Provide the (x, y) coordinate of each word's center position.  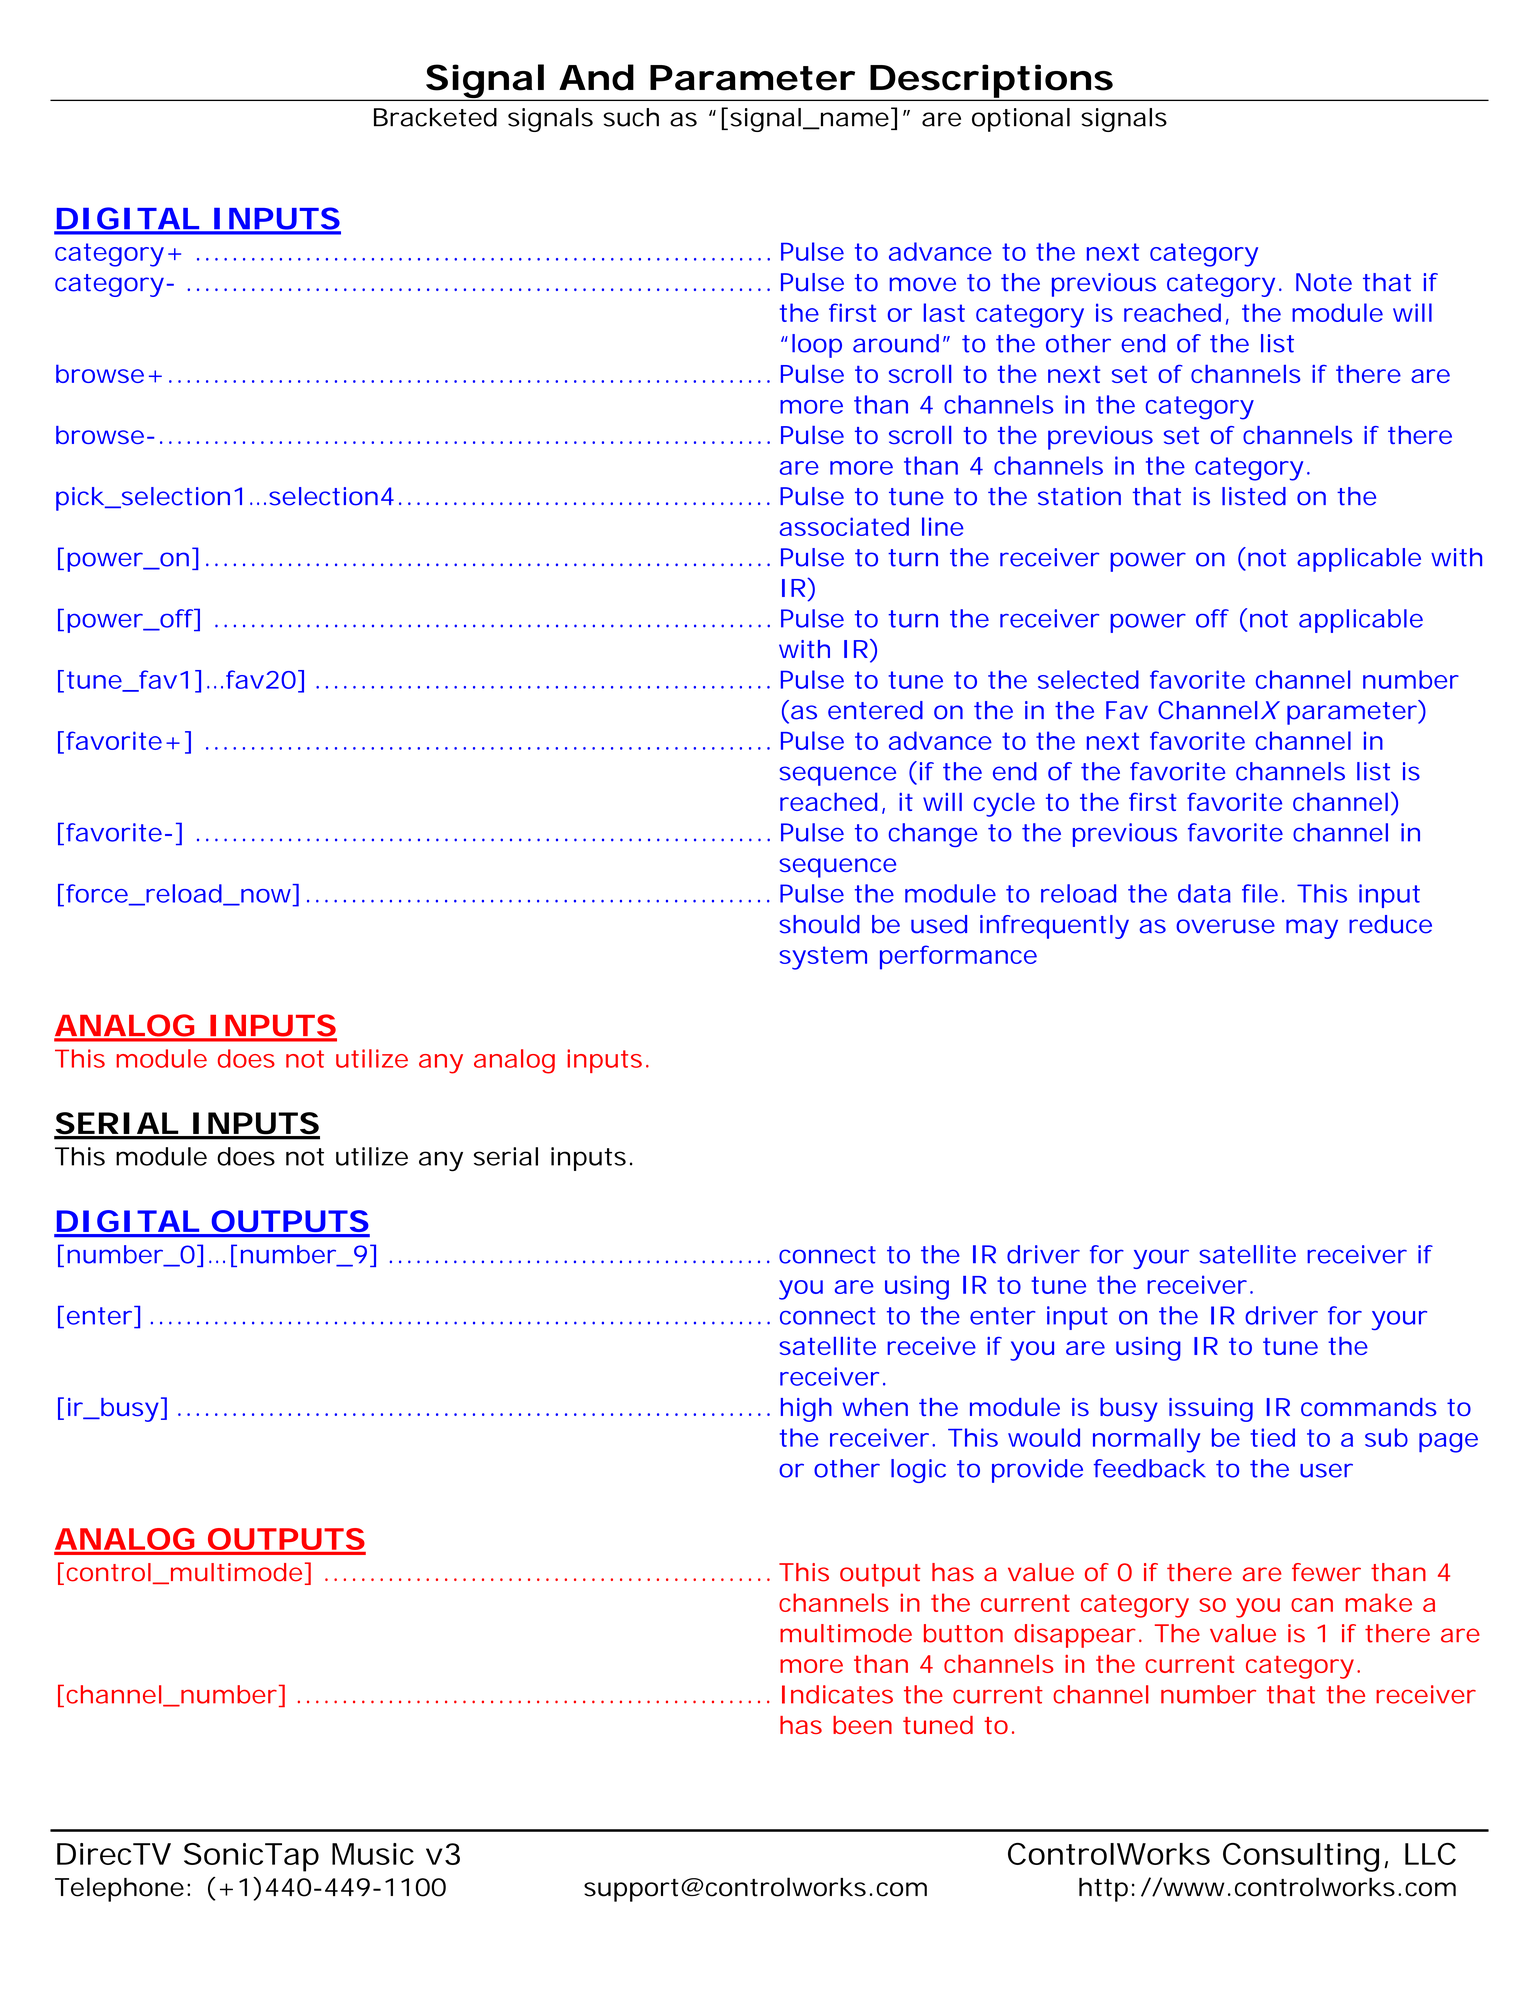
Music (373, 1854)
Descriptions (992, 82)
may (1312, 929)
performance (958, 957)
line (943, 526)
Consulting (1301, 1857)
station (1079, 496)
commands (1369, 1407)
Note (1324, 282)
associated (844, 526)
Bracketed (435, 117)
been (862, 1725)
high (806, 1410)
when (875, 1407)
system (823, 958)
